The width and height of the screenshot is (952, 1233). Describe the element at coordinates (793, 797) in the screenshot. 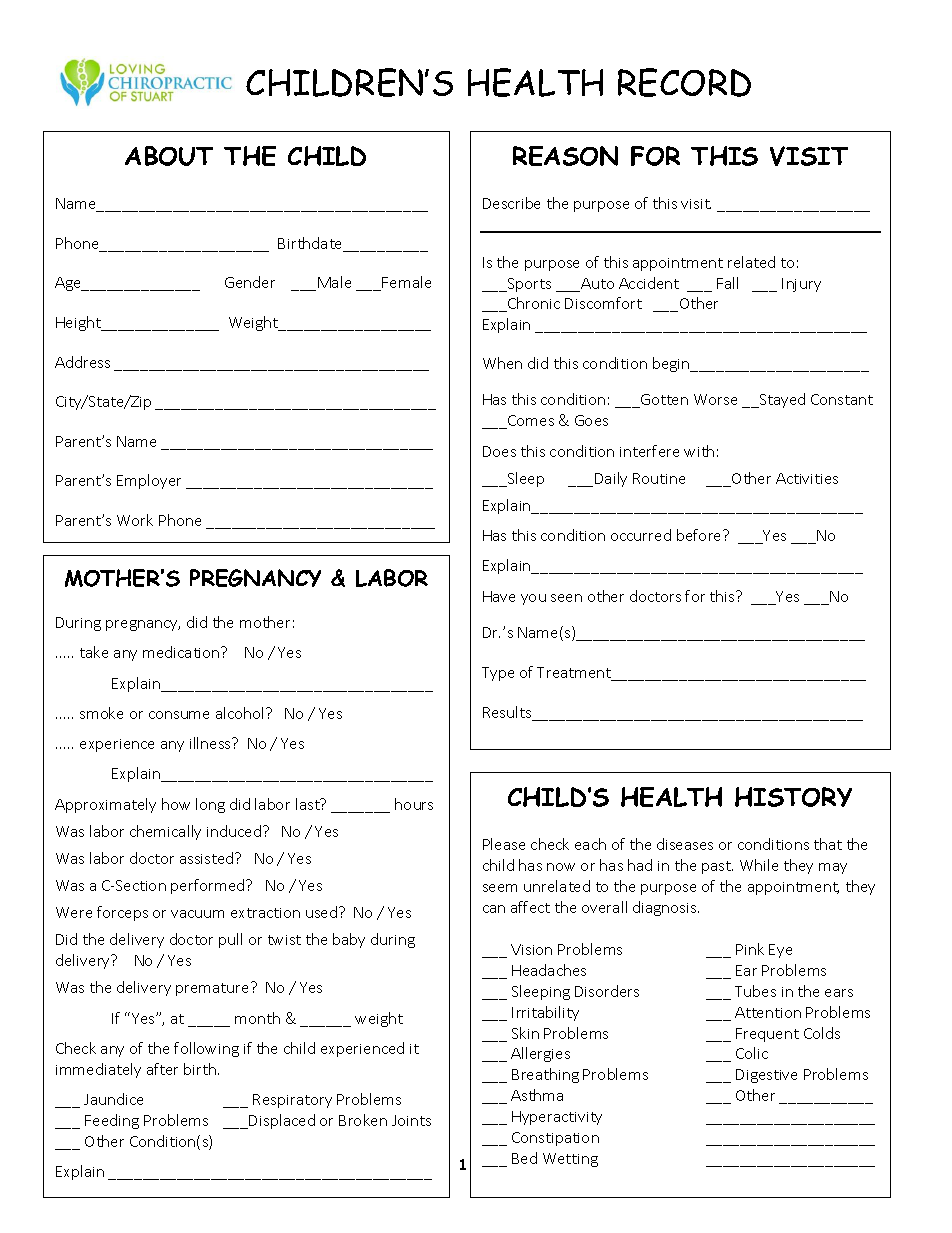

I see `HISTORY` at that location.
